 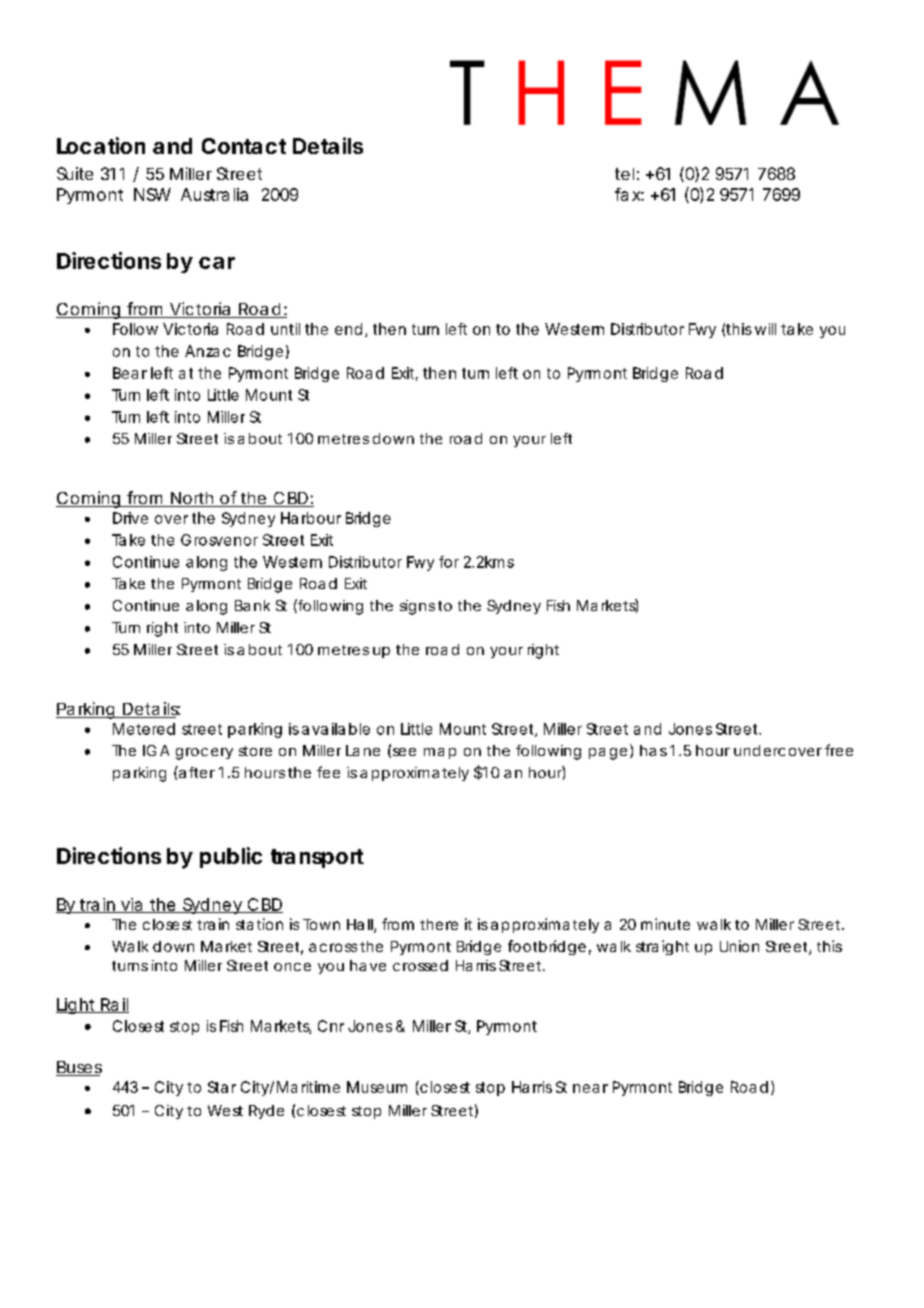 What do you see at coordinates (765, 329) in the screenshot?
I see `will` at bounding box center [765, 329].
